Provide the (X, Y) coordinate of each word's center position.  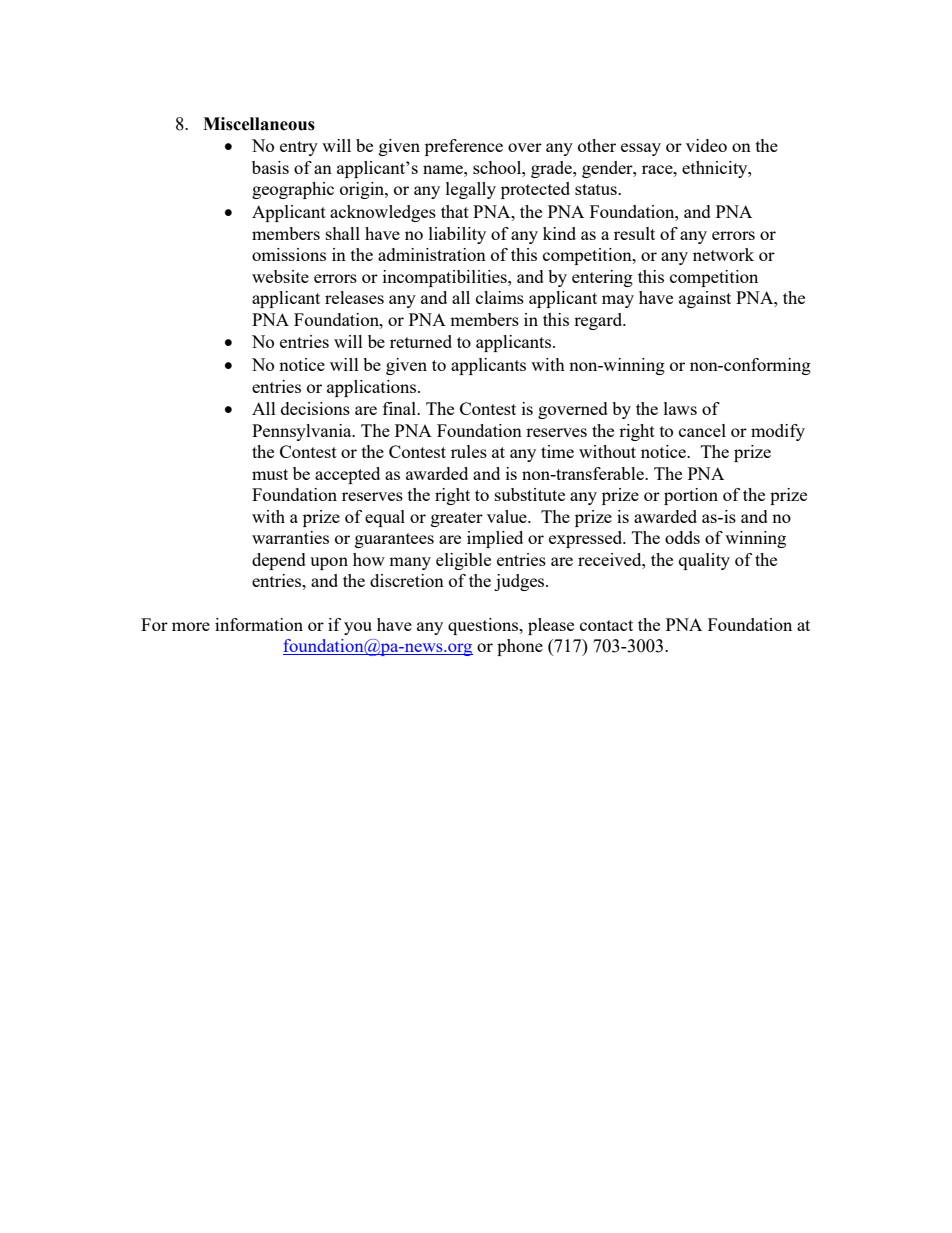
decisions (315, 408)
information (259, 624)
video (706, 145)
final (400, 408)
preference (464, 147)
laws (680, 408)
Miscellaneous (259, 124)
